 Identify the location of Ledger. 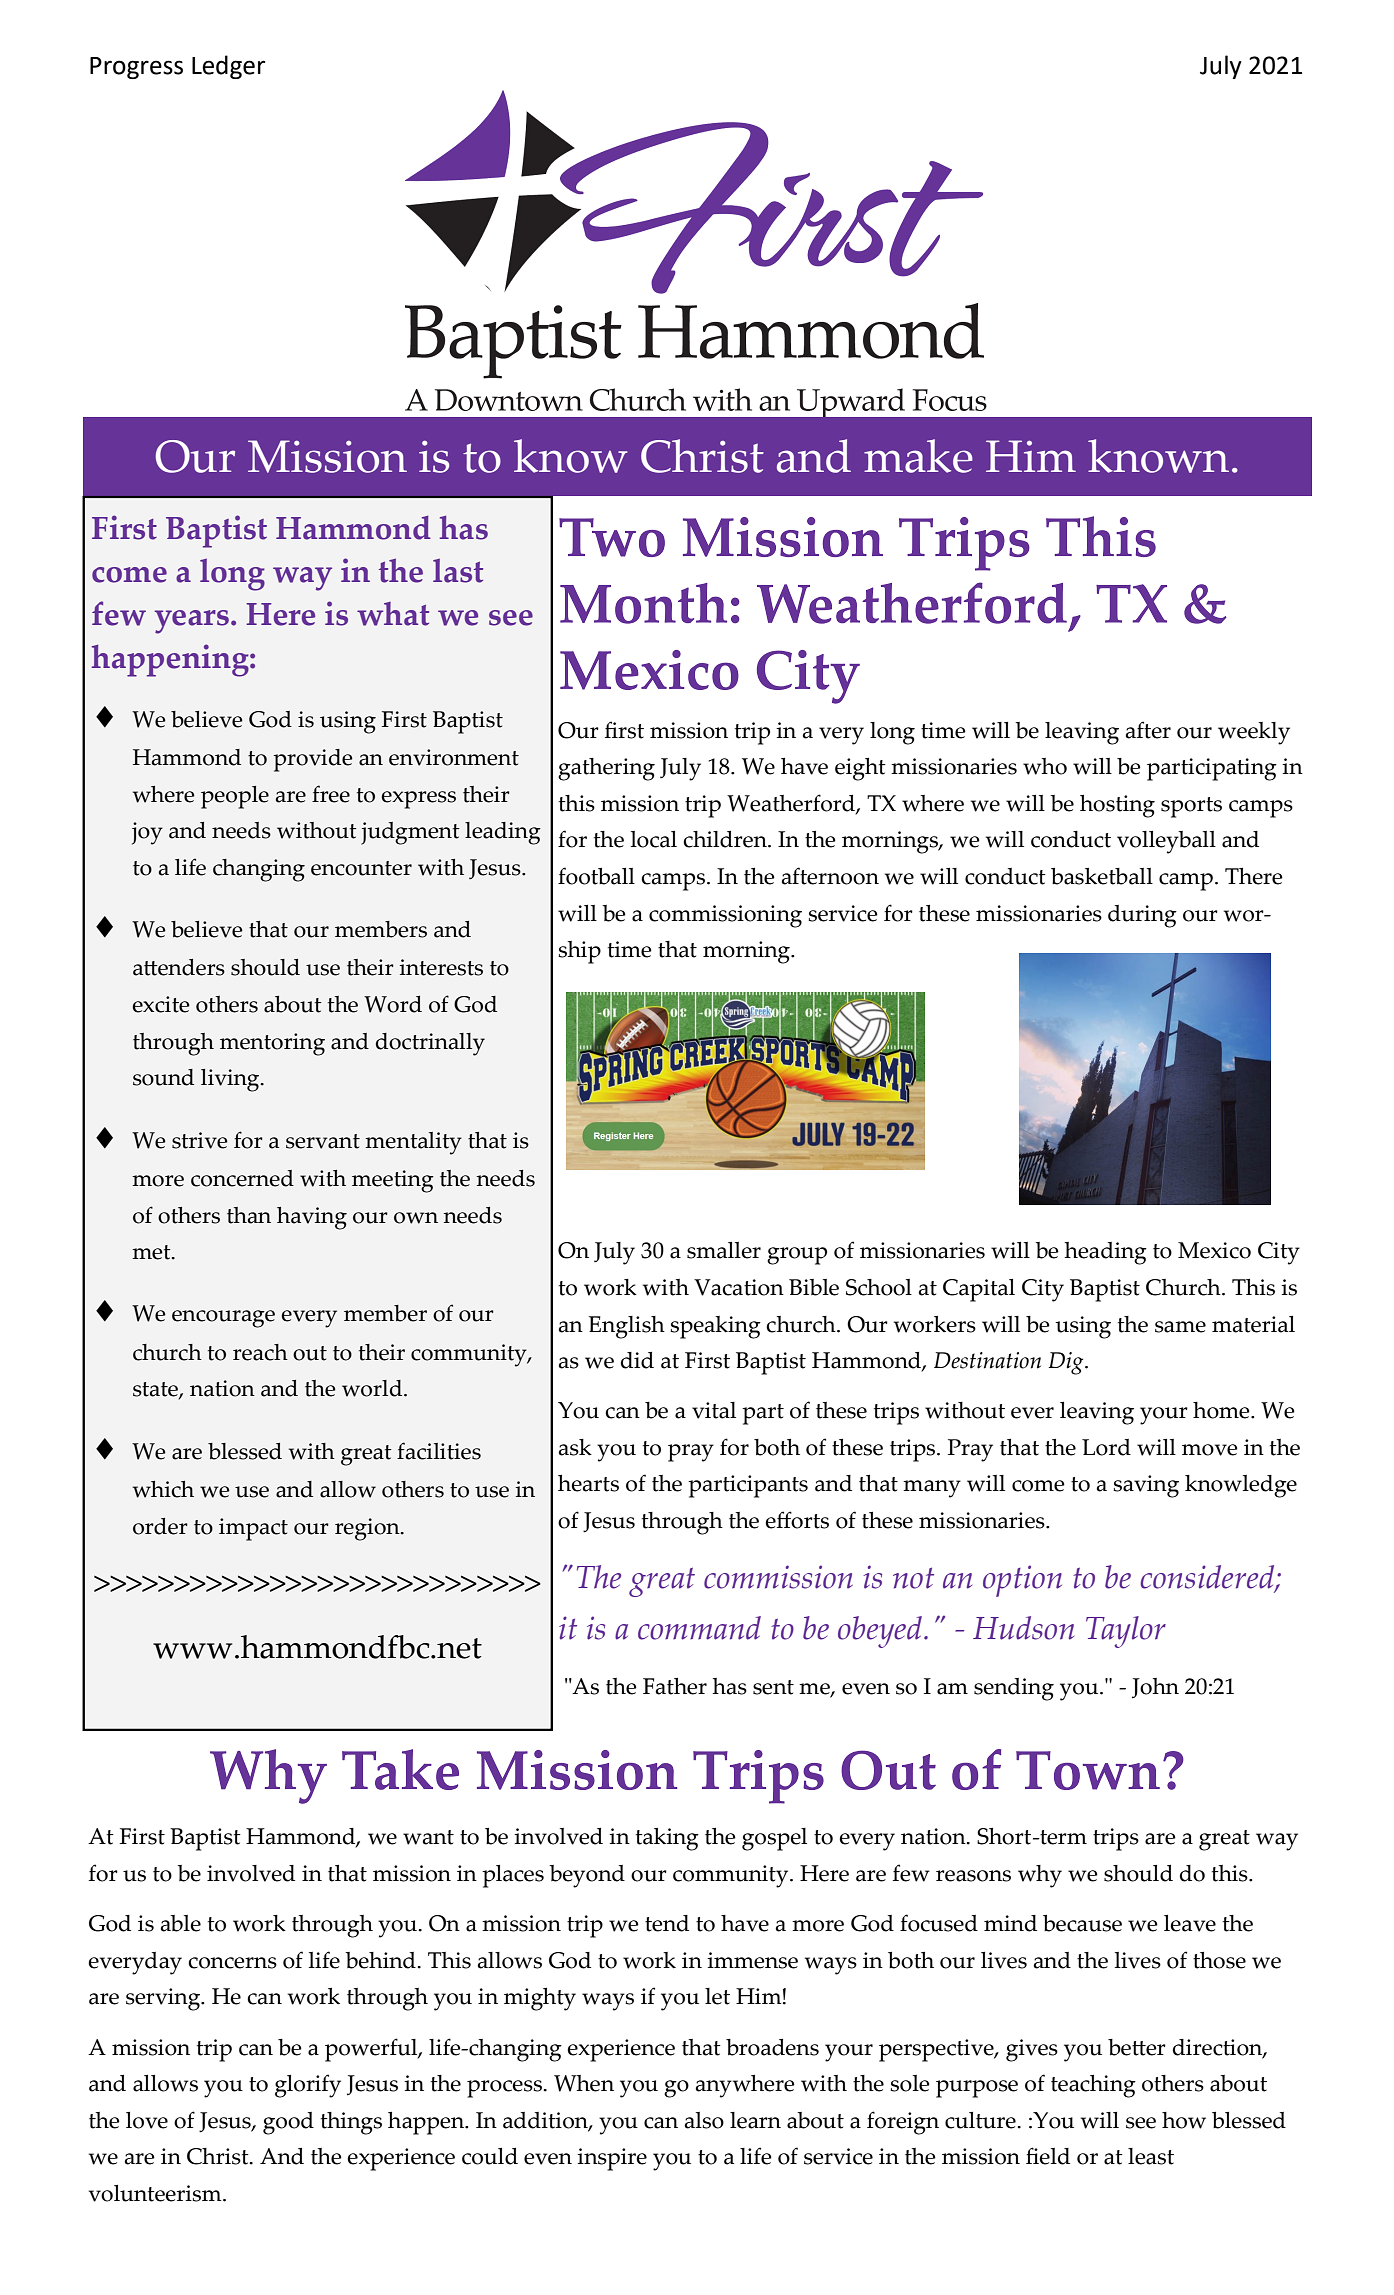
(228, 67).
